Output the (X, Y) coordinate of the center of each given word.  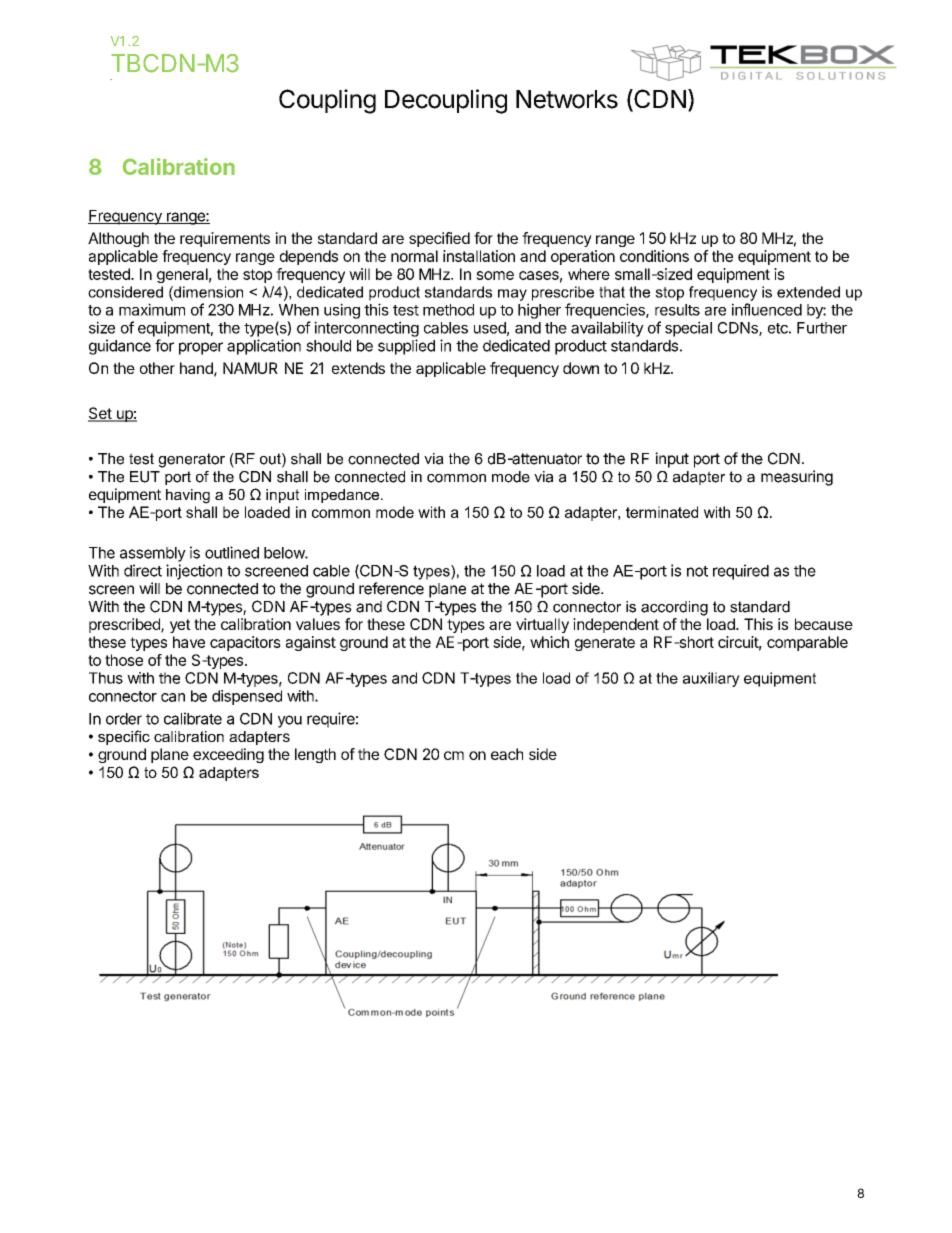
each (507, 754)
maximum (152, 309)
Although (118, 239)
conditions (654, 256)
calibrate (193, 718)
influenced (767, 309)
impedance (343, 496)
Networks (567, 99)
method (448, 310)
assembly (153, 554)
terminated (662, 512)
